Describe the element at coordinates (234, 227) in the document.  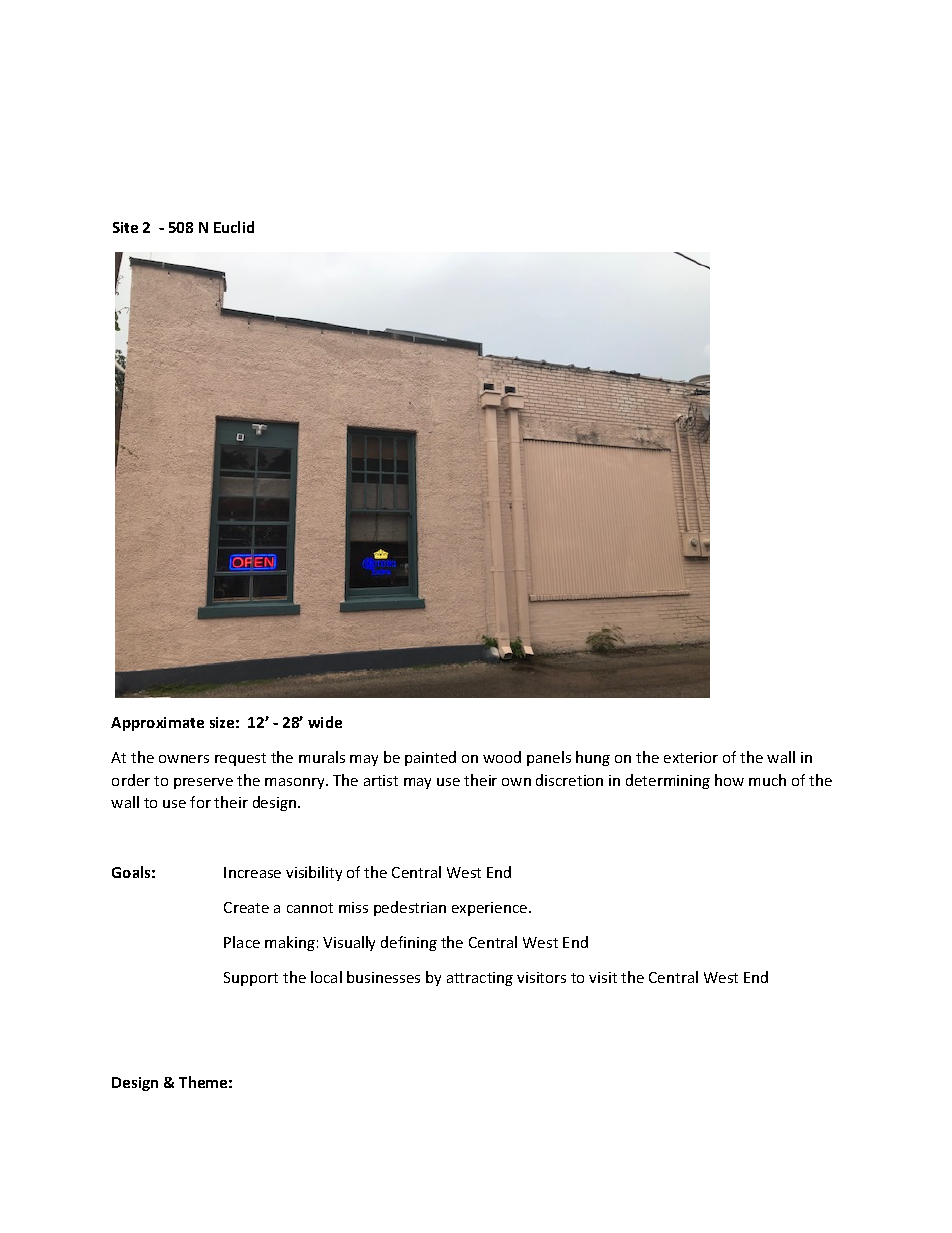
I see `Euclid` at that location.
